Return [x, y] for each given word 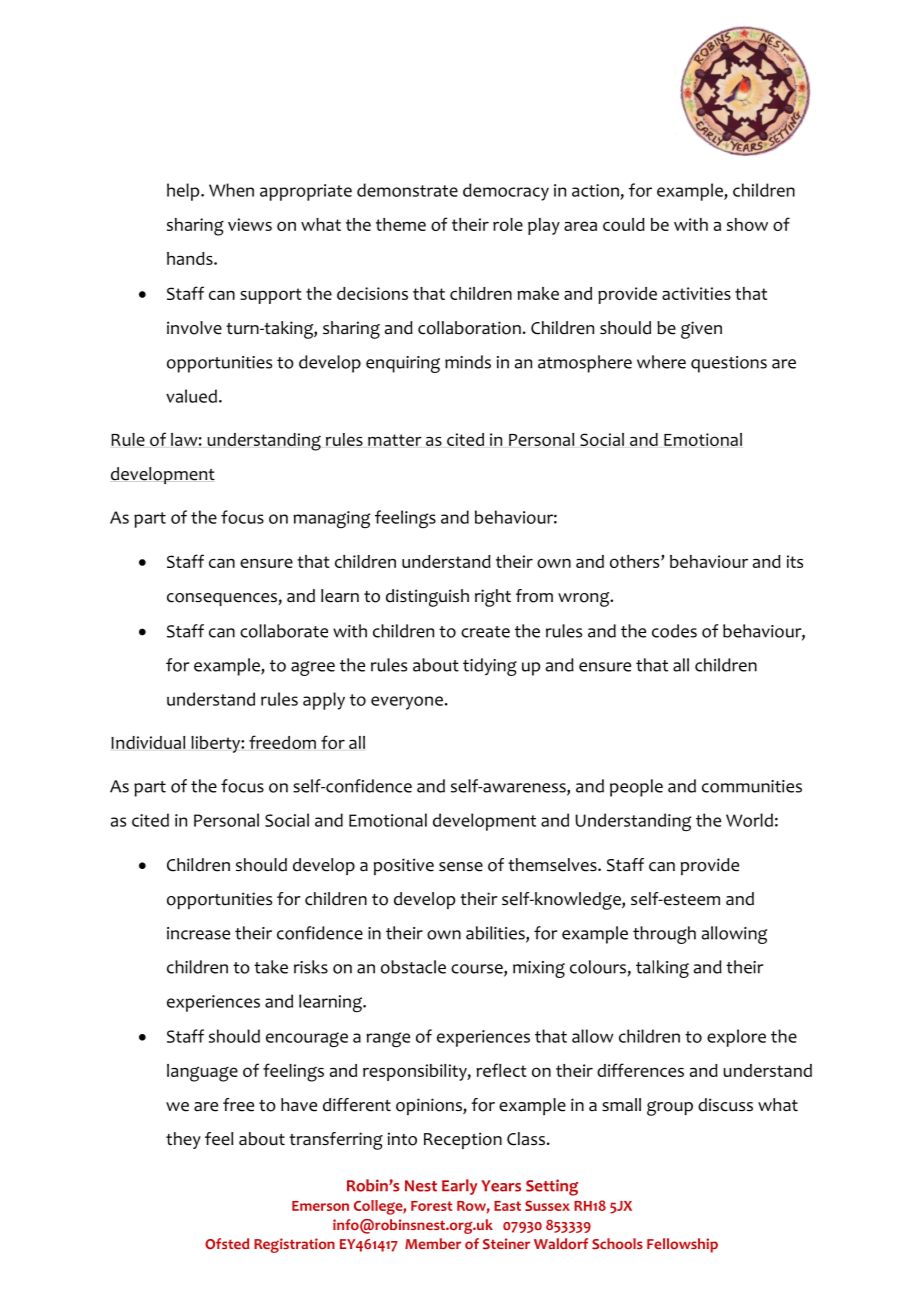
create [485, 632]
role [508, 224]
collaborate [284, 631]
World [749, 820]
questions [729, 364]
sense [461, 867]
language [202, 1073]
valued [191, 396]
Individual [148, 742]
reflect [501, 1070]
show [747, 224]
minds [468, 362]
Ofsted [227, 1243]
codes [674, 631]
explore [736, 1038]
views [250, 224]
